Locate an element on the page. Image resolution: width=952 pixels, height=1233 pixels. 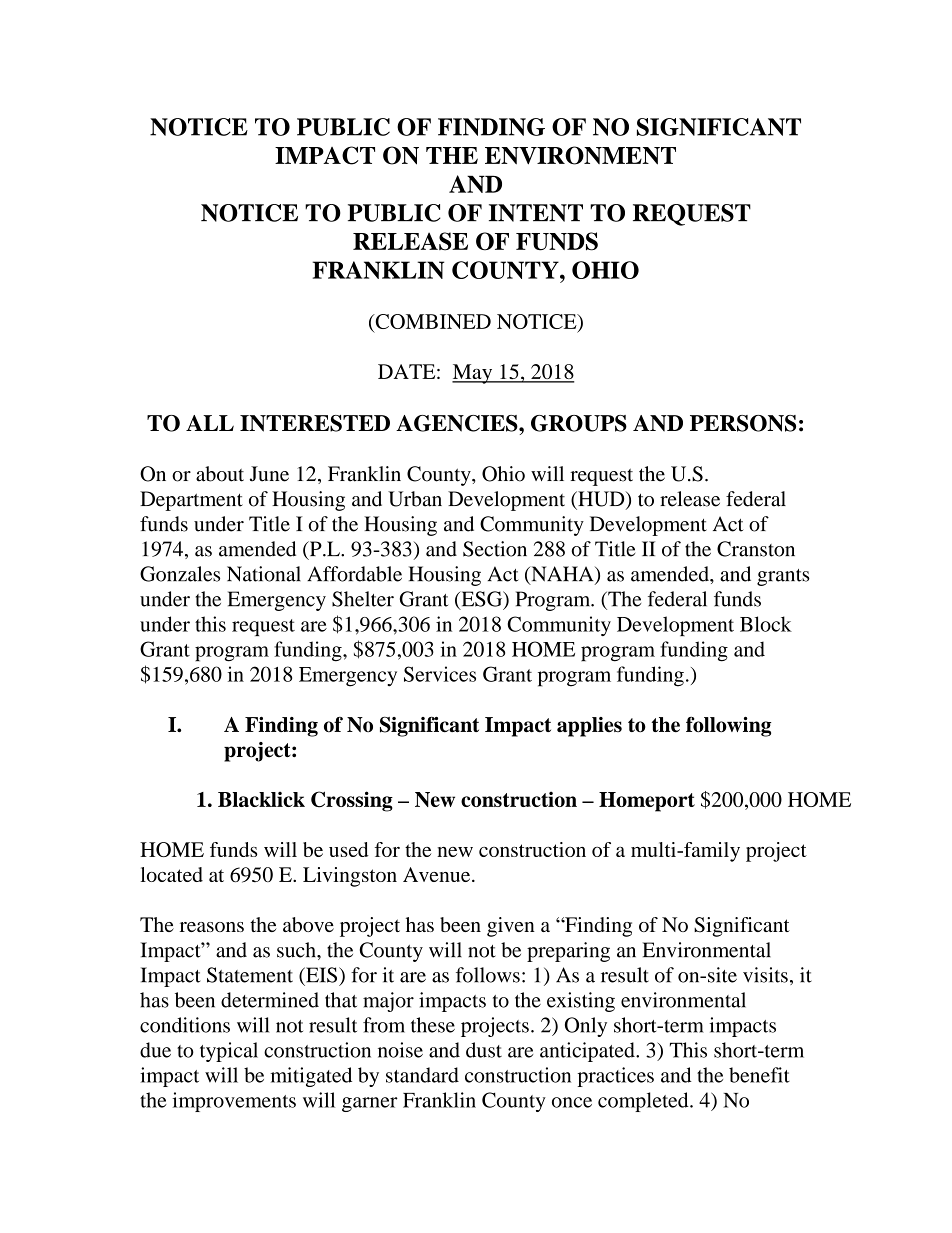
PERSONS is located at coordinates (743, 423).
